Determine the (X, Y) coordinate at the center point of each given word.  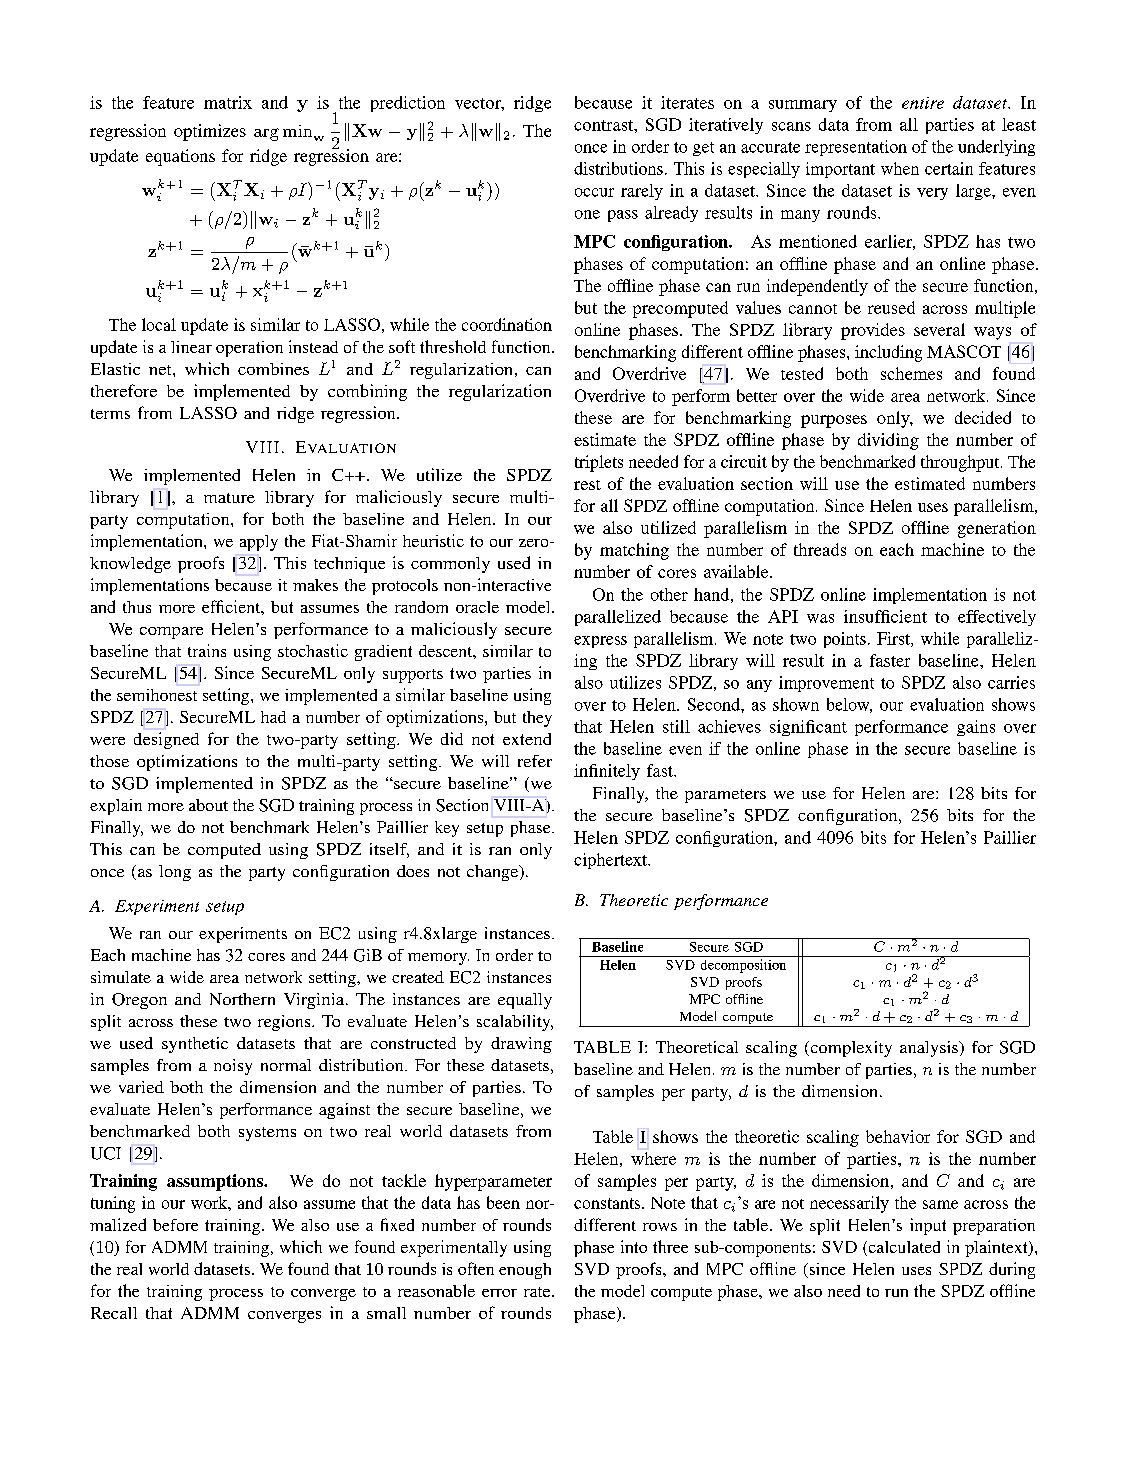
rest (587, 485)
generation (997, 529)
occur (594, 192)
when (900, 168)
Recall (114, 1313)
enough (525, 1271)
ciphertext (612, 861)
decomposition (743, 966)
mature (229, 498)
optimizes (210, 132)
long (175, 873)
